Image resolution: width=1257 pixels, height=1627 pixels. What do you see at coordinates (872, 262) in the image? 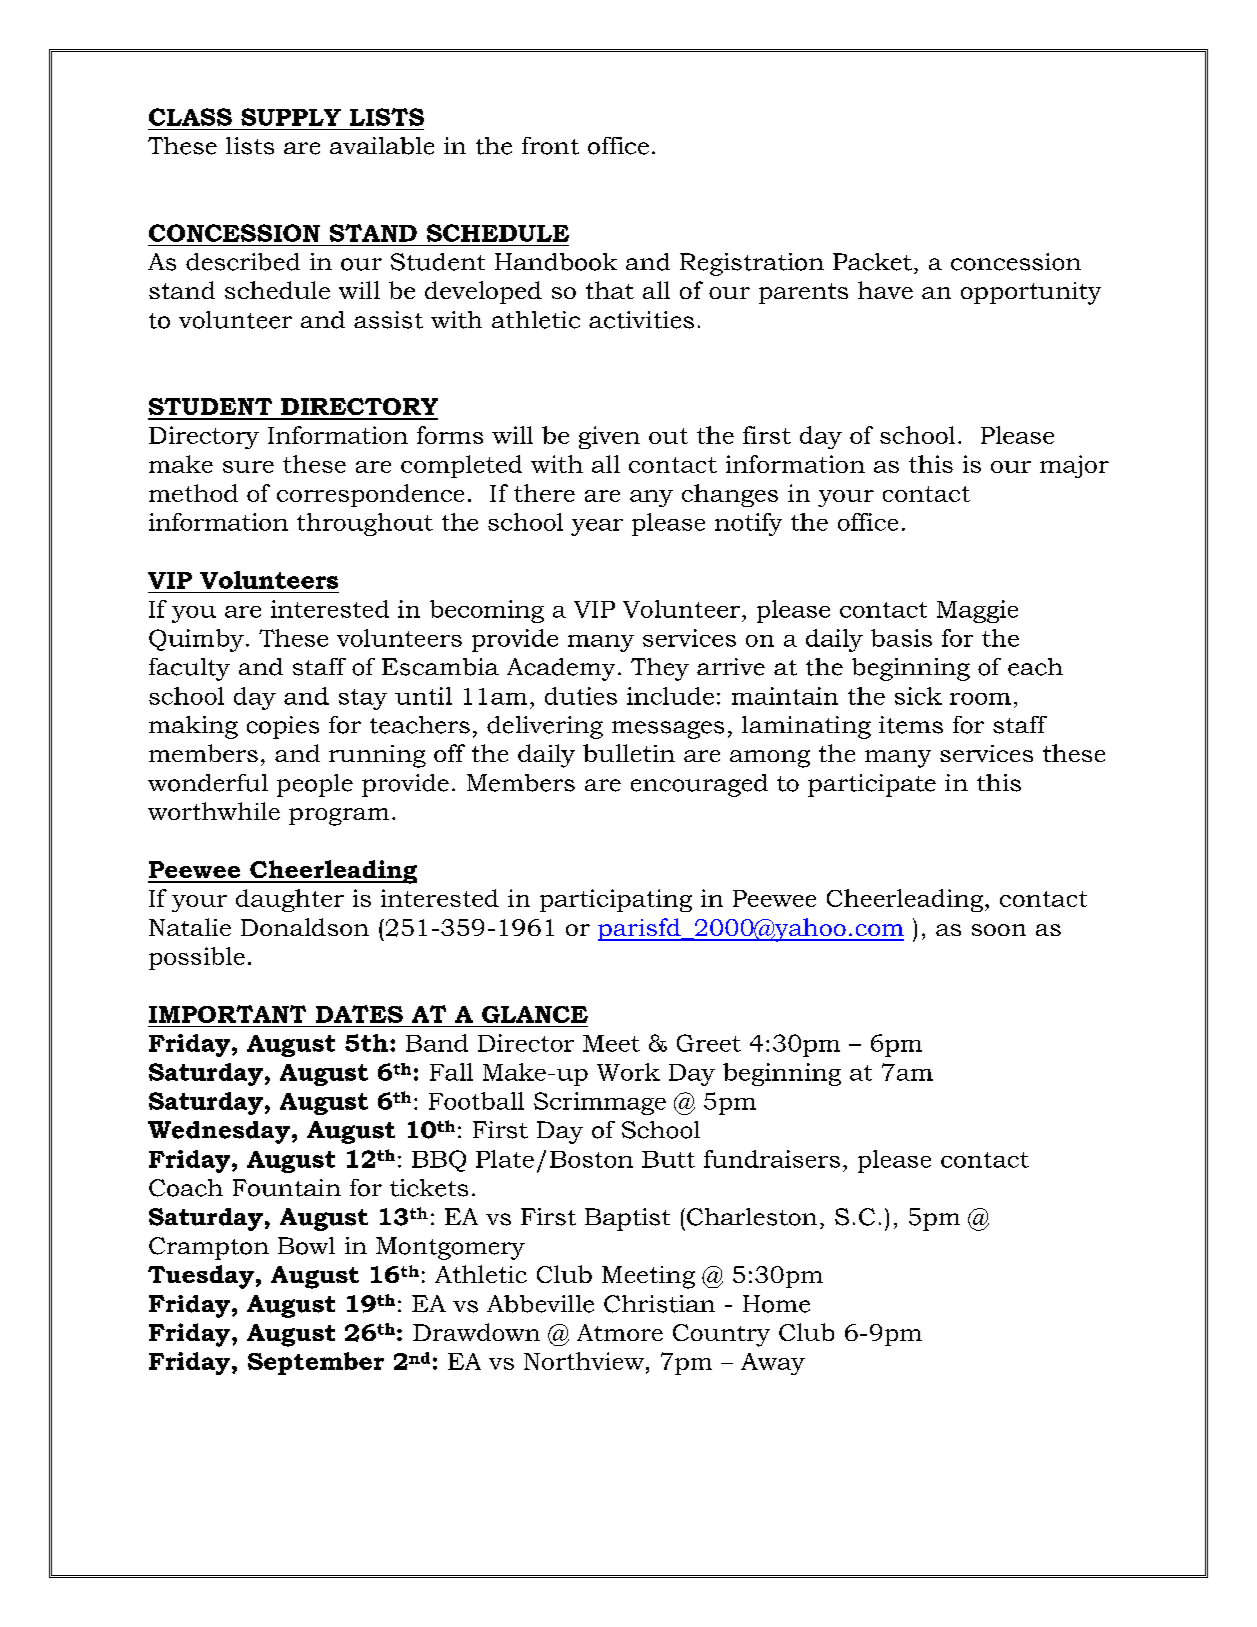
I see `Packet` at bounding box center [872, 262].
